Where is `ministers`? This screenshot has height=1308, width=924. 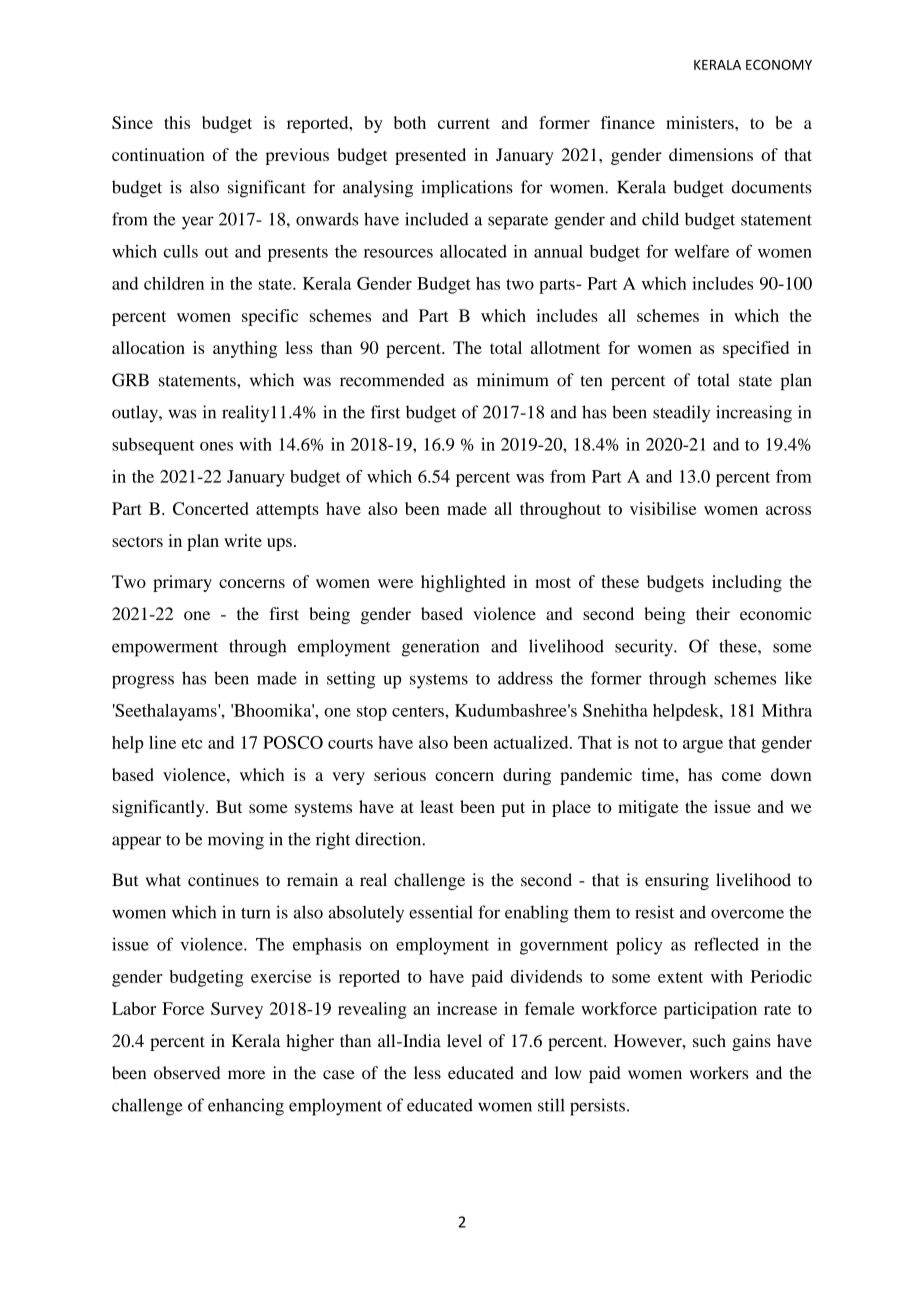 ministers is located at coordinates (701, 122).
